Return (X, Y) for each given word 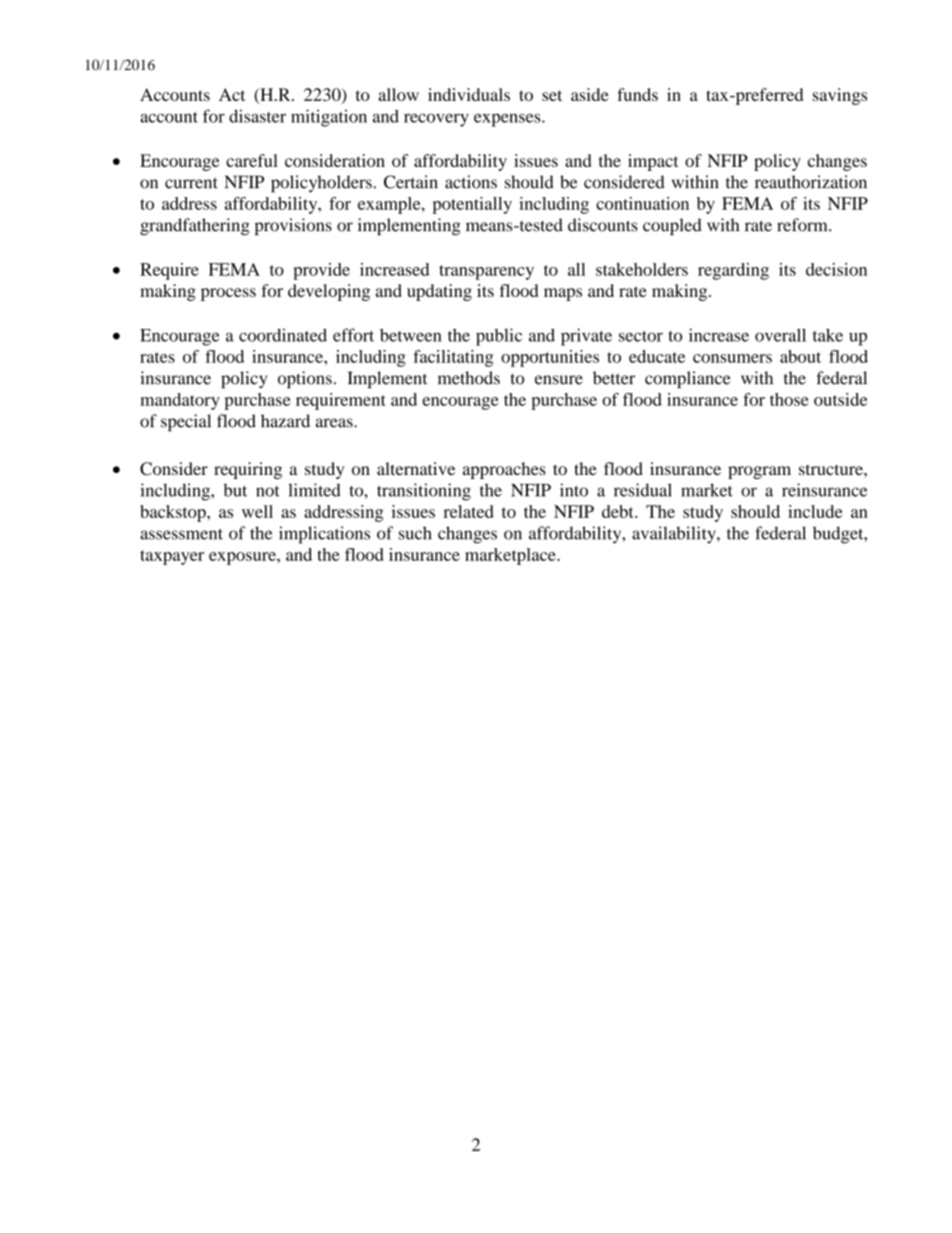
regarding (733, 271)
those (789, 399)
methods (469, 378)
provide (321, 271)
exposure (243, 558)
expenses (508, 120)
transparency (486, 272)
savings (840, 96)
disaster (257, 116)
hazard (285, 421)
